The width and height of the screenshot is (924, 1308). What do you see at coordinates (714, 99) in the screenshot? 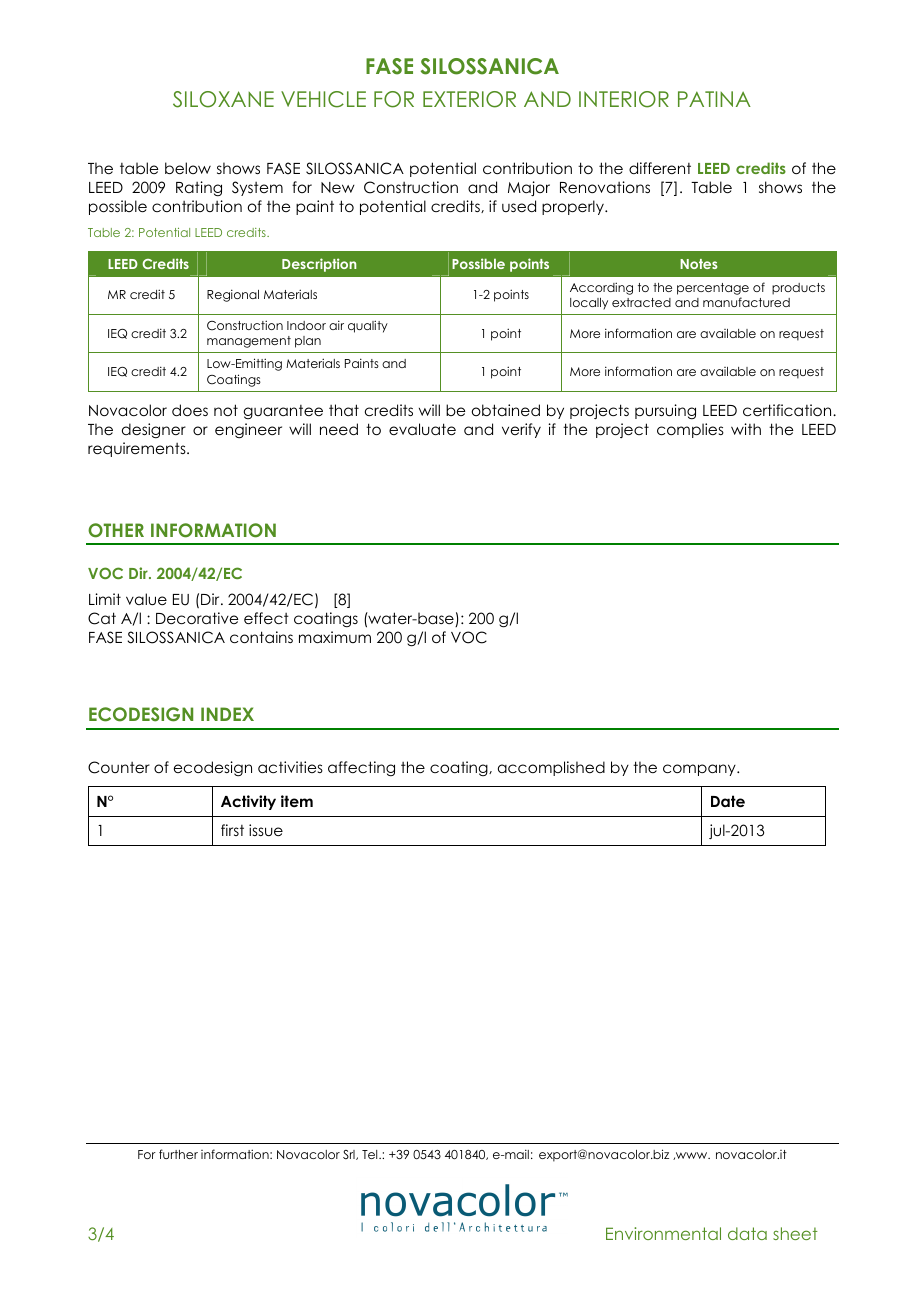
I see `PATINA` at bounding box center [714, 99].
